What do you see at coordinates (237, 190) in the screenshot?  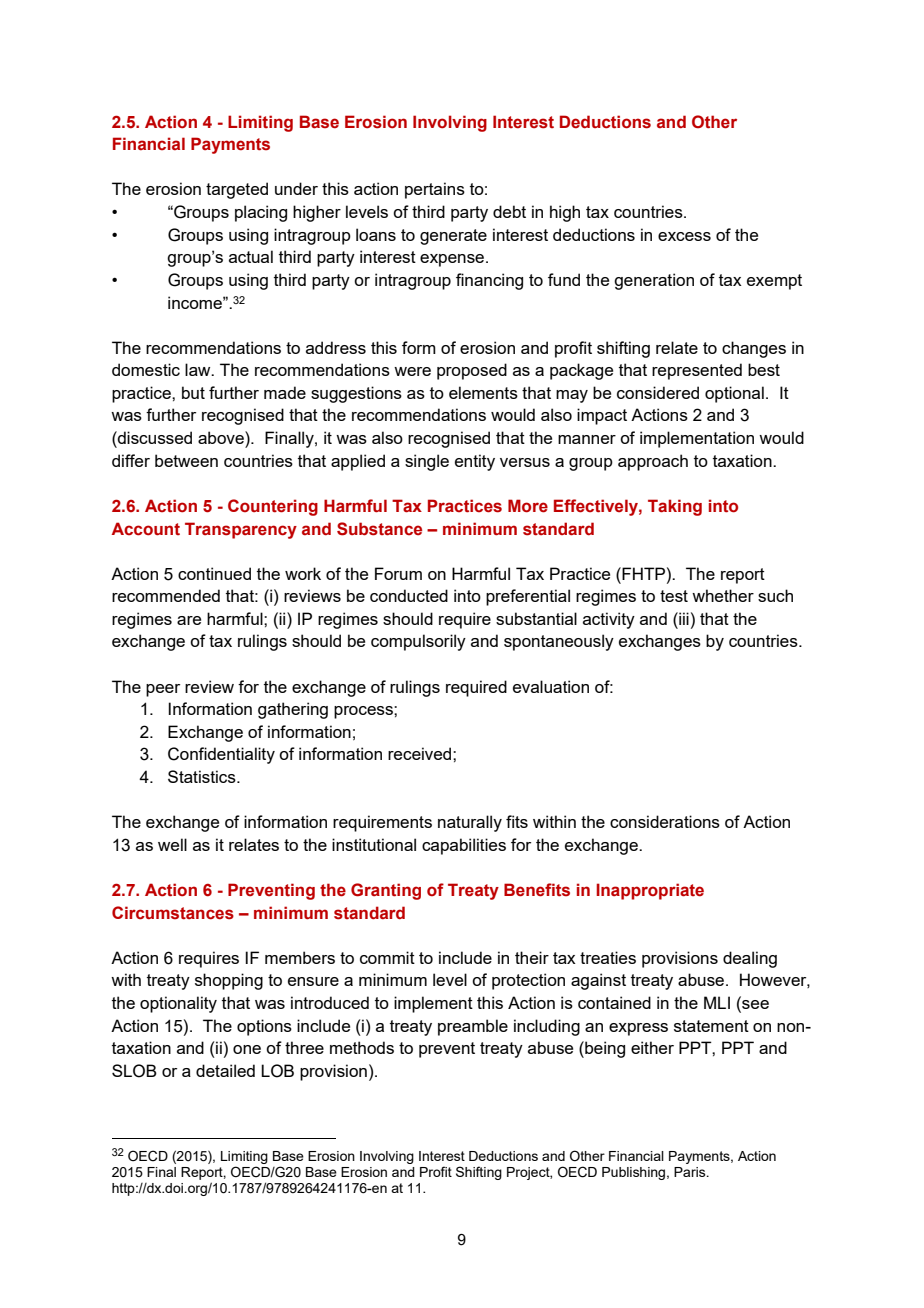 I see `targeted` at bounding box center [237, 190].
